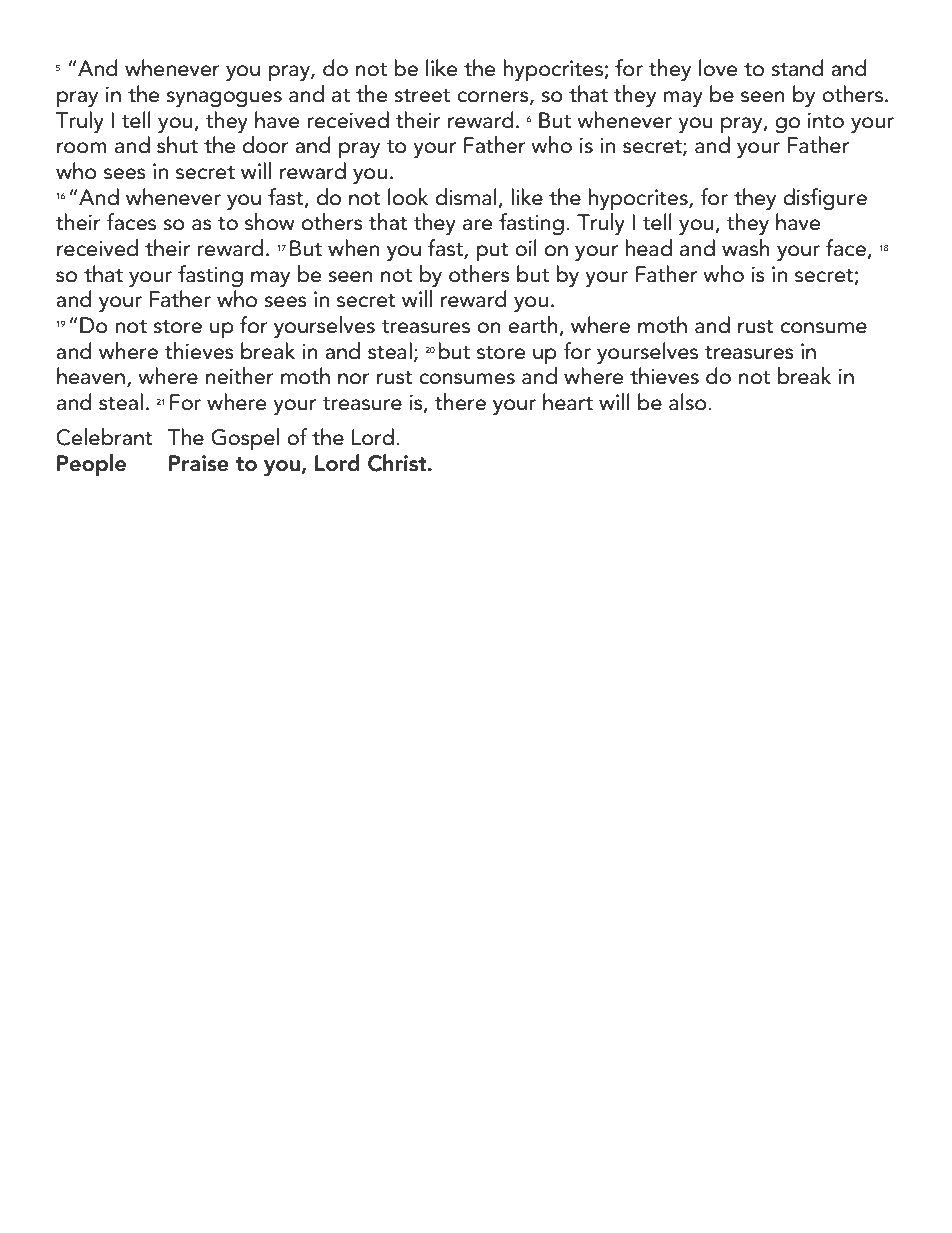 This screenshot has width=952, height=1233. I want to click on Christ, so click(398, 463).
